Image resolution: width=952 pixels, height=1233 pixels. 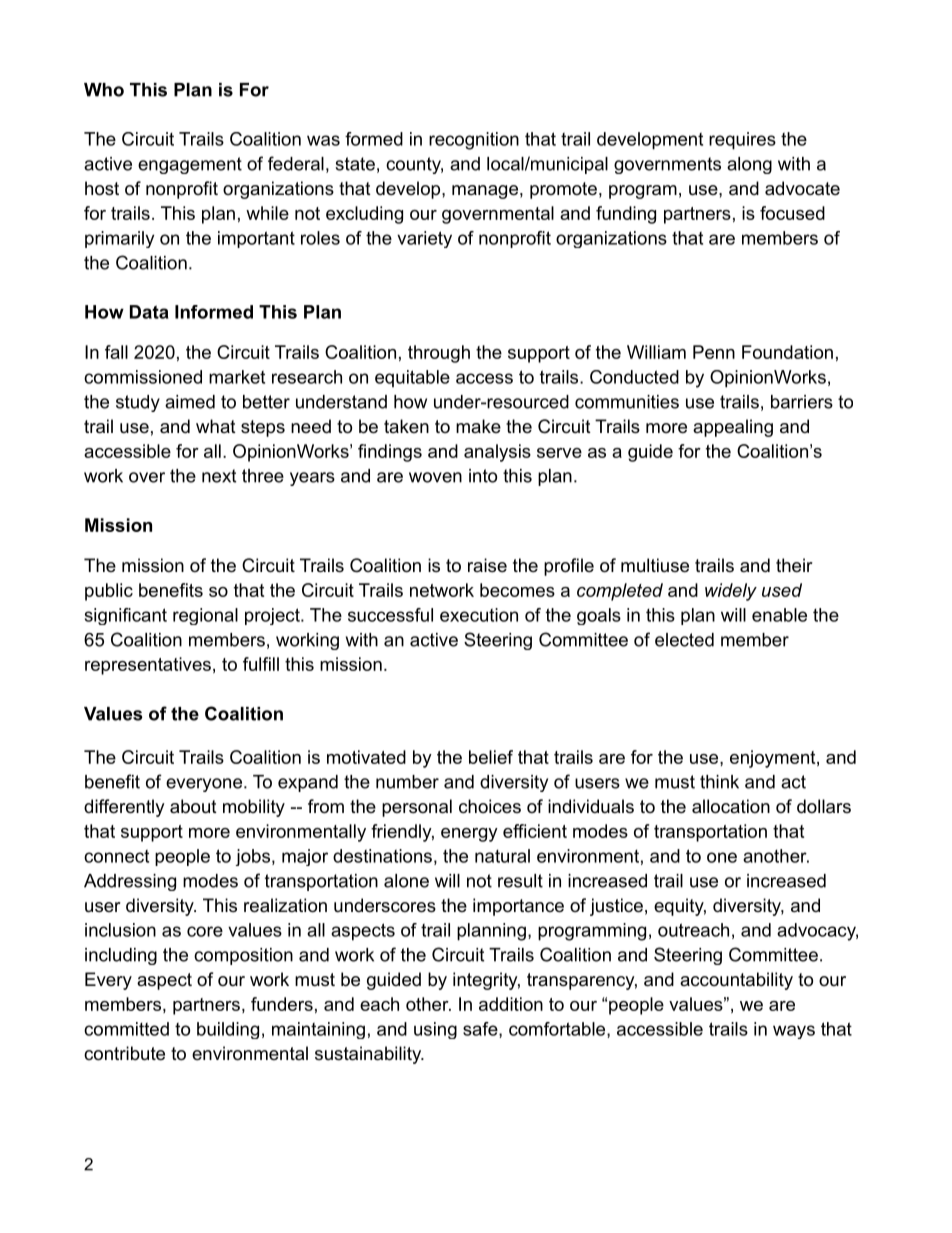 What do you see at coordinates (205, 616) in the page?
I see `regional` at bounding box center [205, 616].
